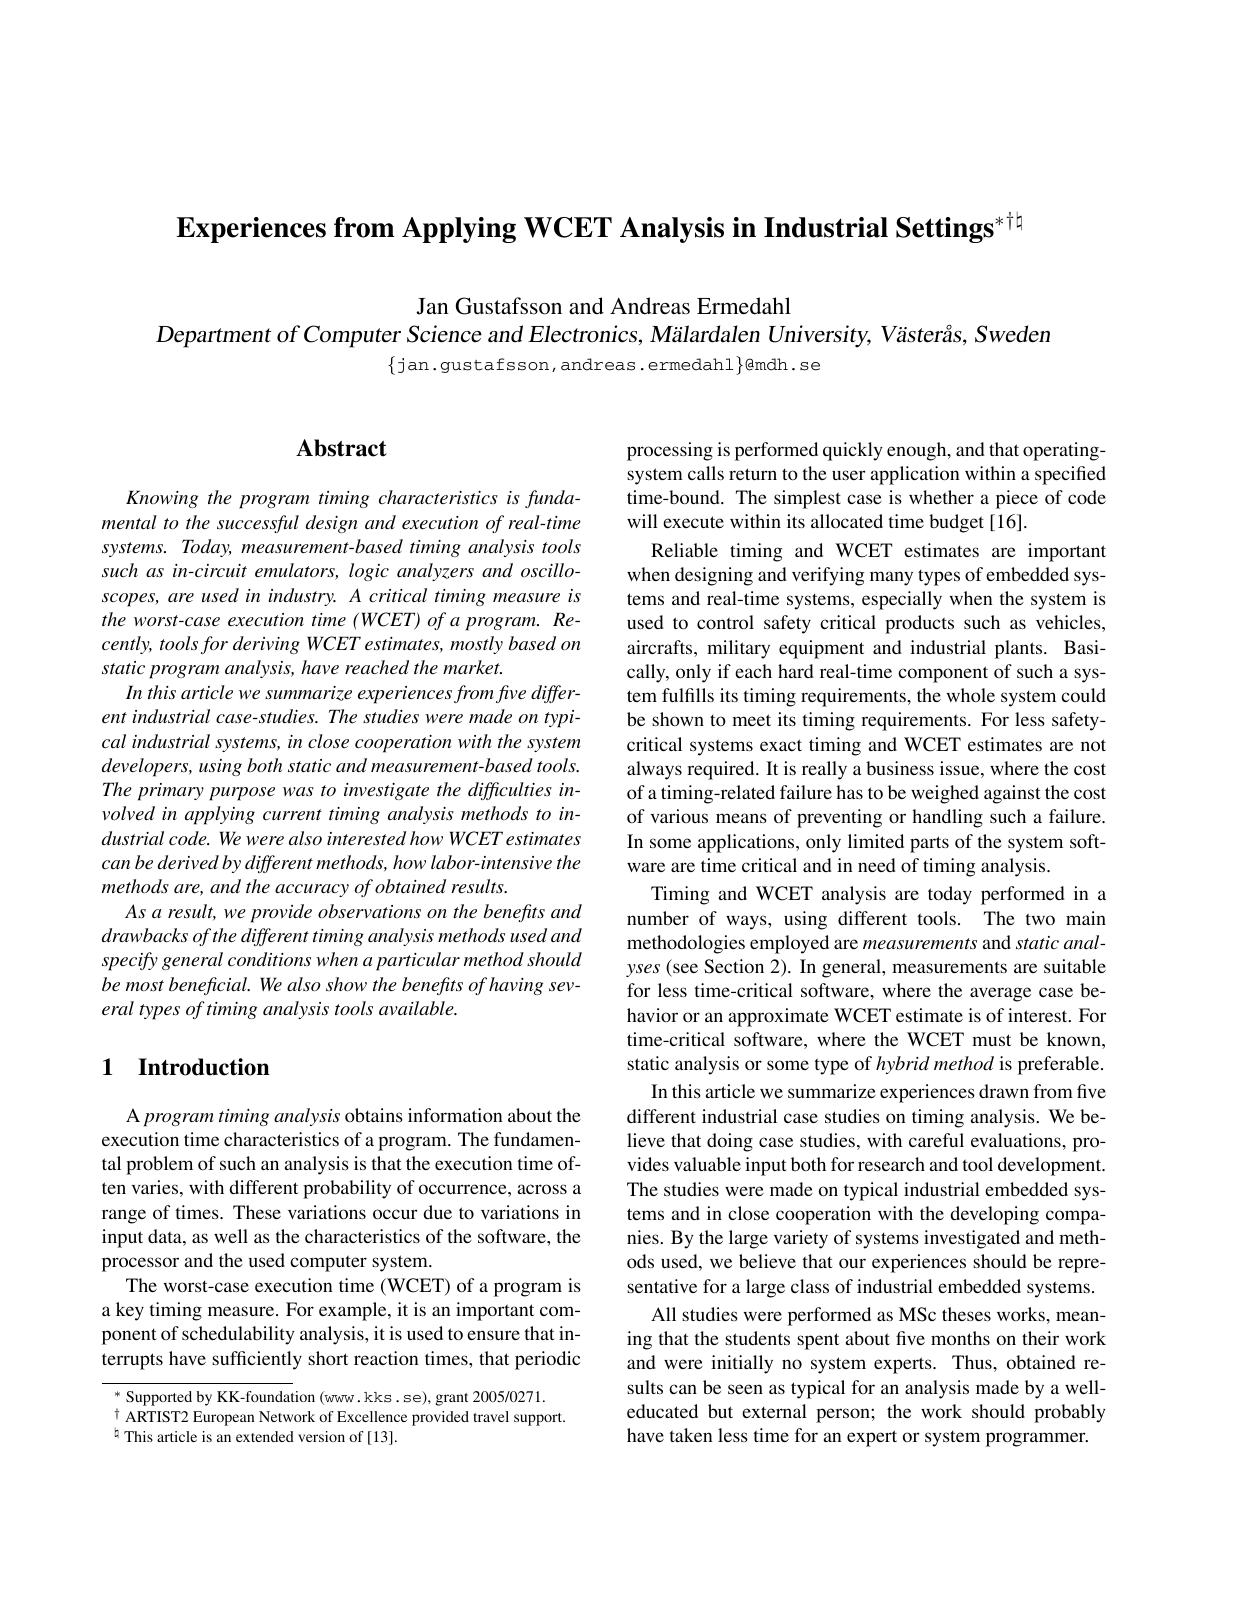 The image size is (1242, 1607). What do you see at coordinates (670, 451) in the document?
I see `processing` at bounding box center [670, 451].
